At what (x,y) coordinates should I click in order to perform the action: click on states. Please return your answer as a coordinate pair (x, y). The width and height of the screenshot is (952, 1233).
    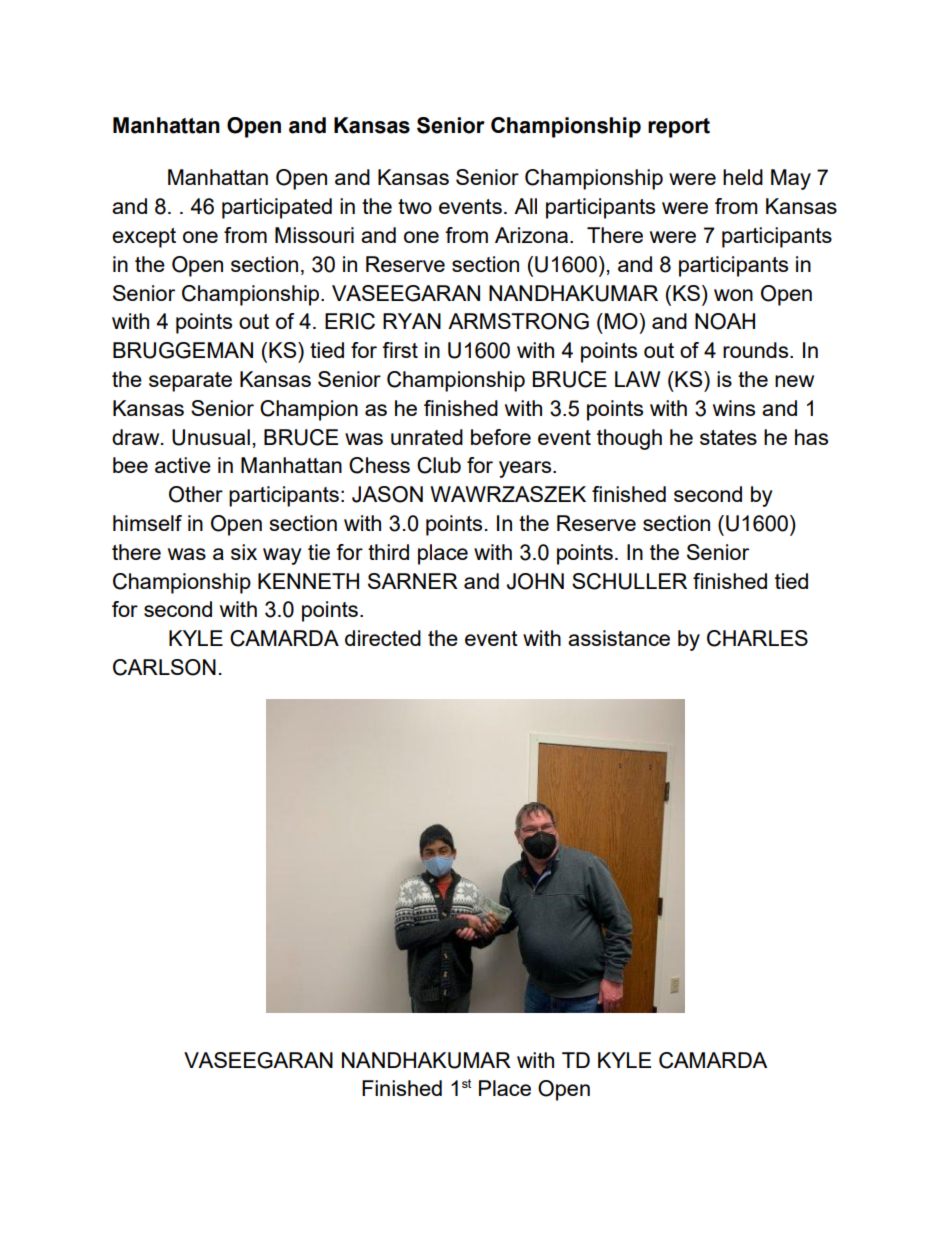
    Looking at the image, I should click on (728, 437).
